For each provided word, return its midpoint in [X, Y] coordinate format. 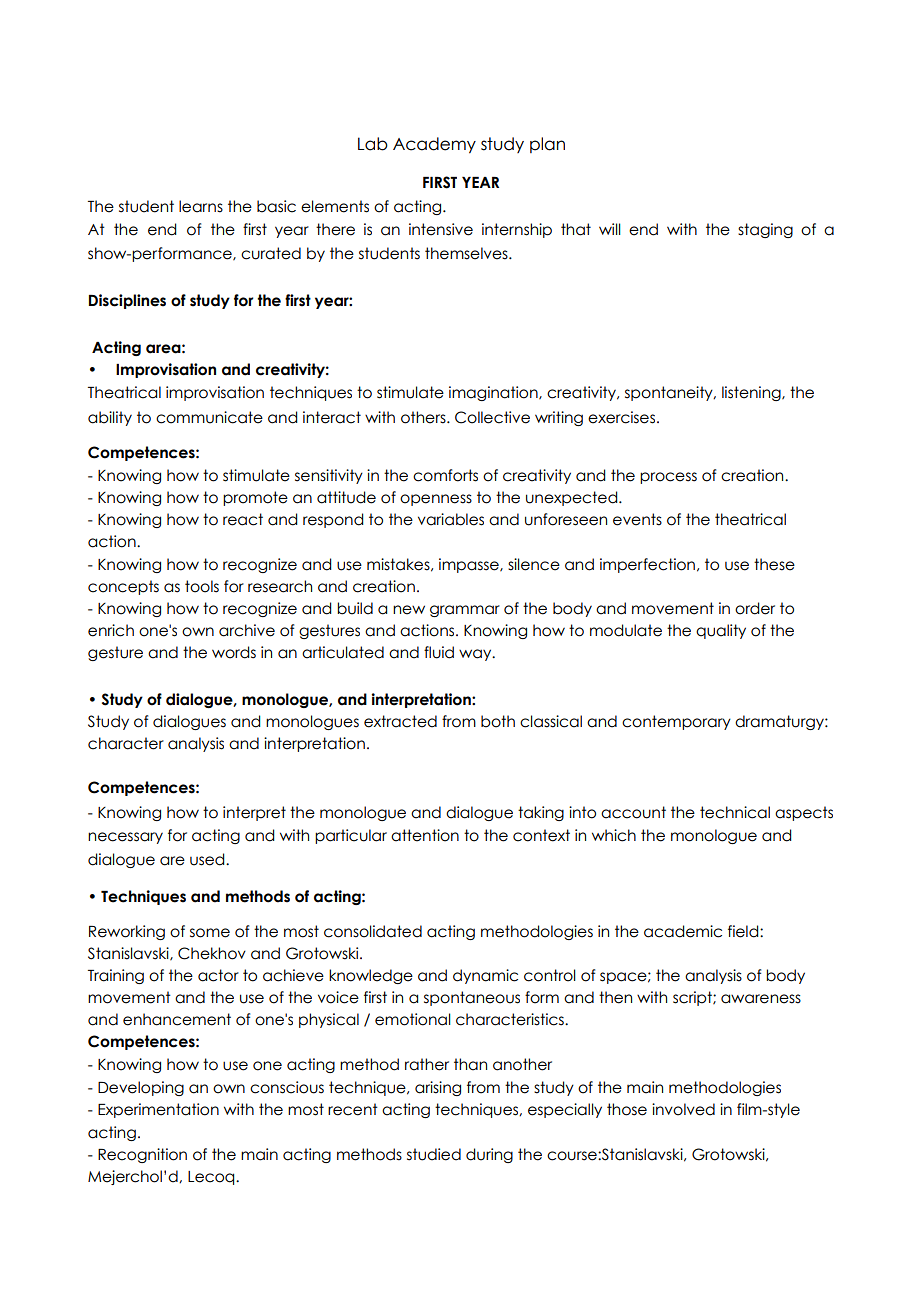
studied [434, 1154]
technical [735, 812]
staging [765, 230]
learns [201, 206]
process [668, 478]
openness [436, 500]
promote [255, 498]
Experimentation [158, 1110]
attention [425, 835]
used [208, 859]
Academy [434, 145]
